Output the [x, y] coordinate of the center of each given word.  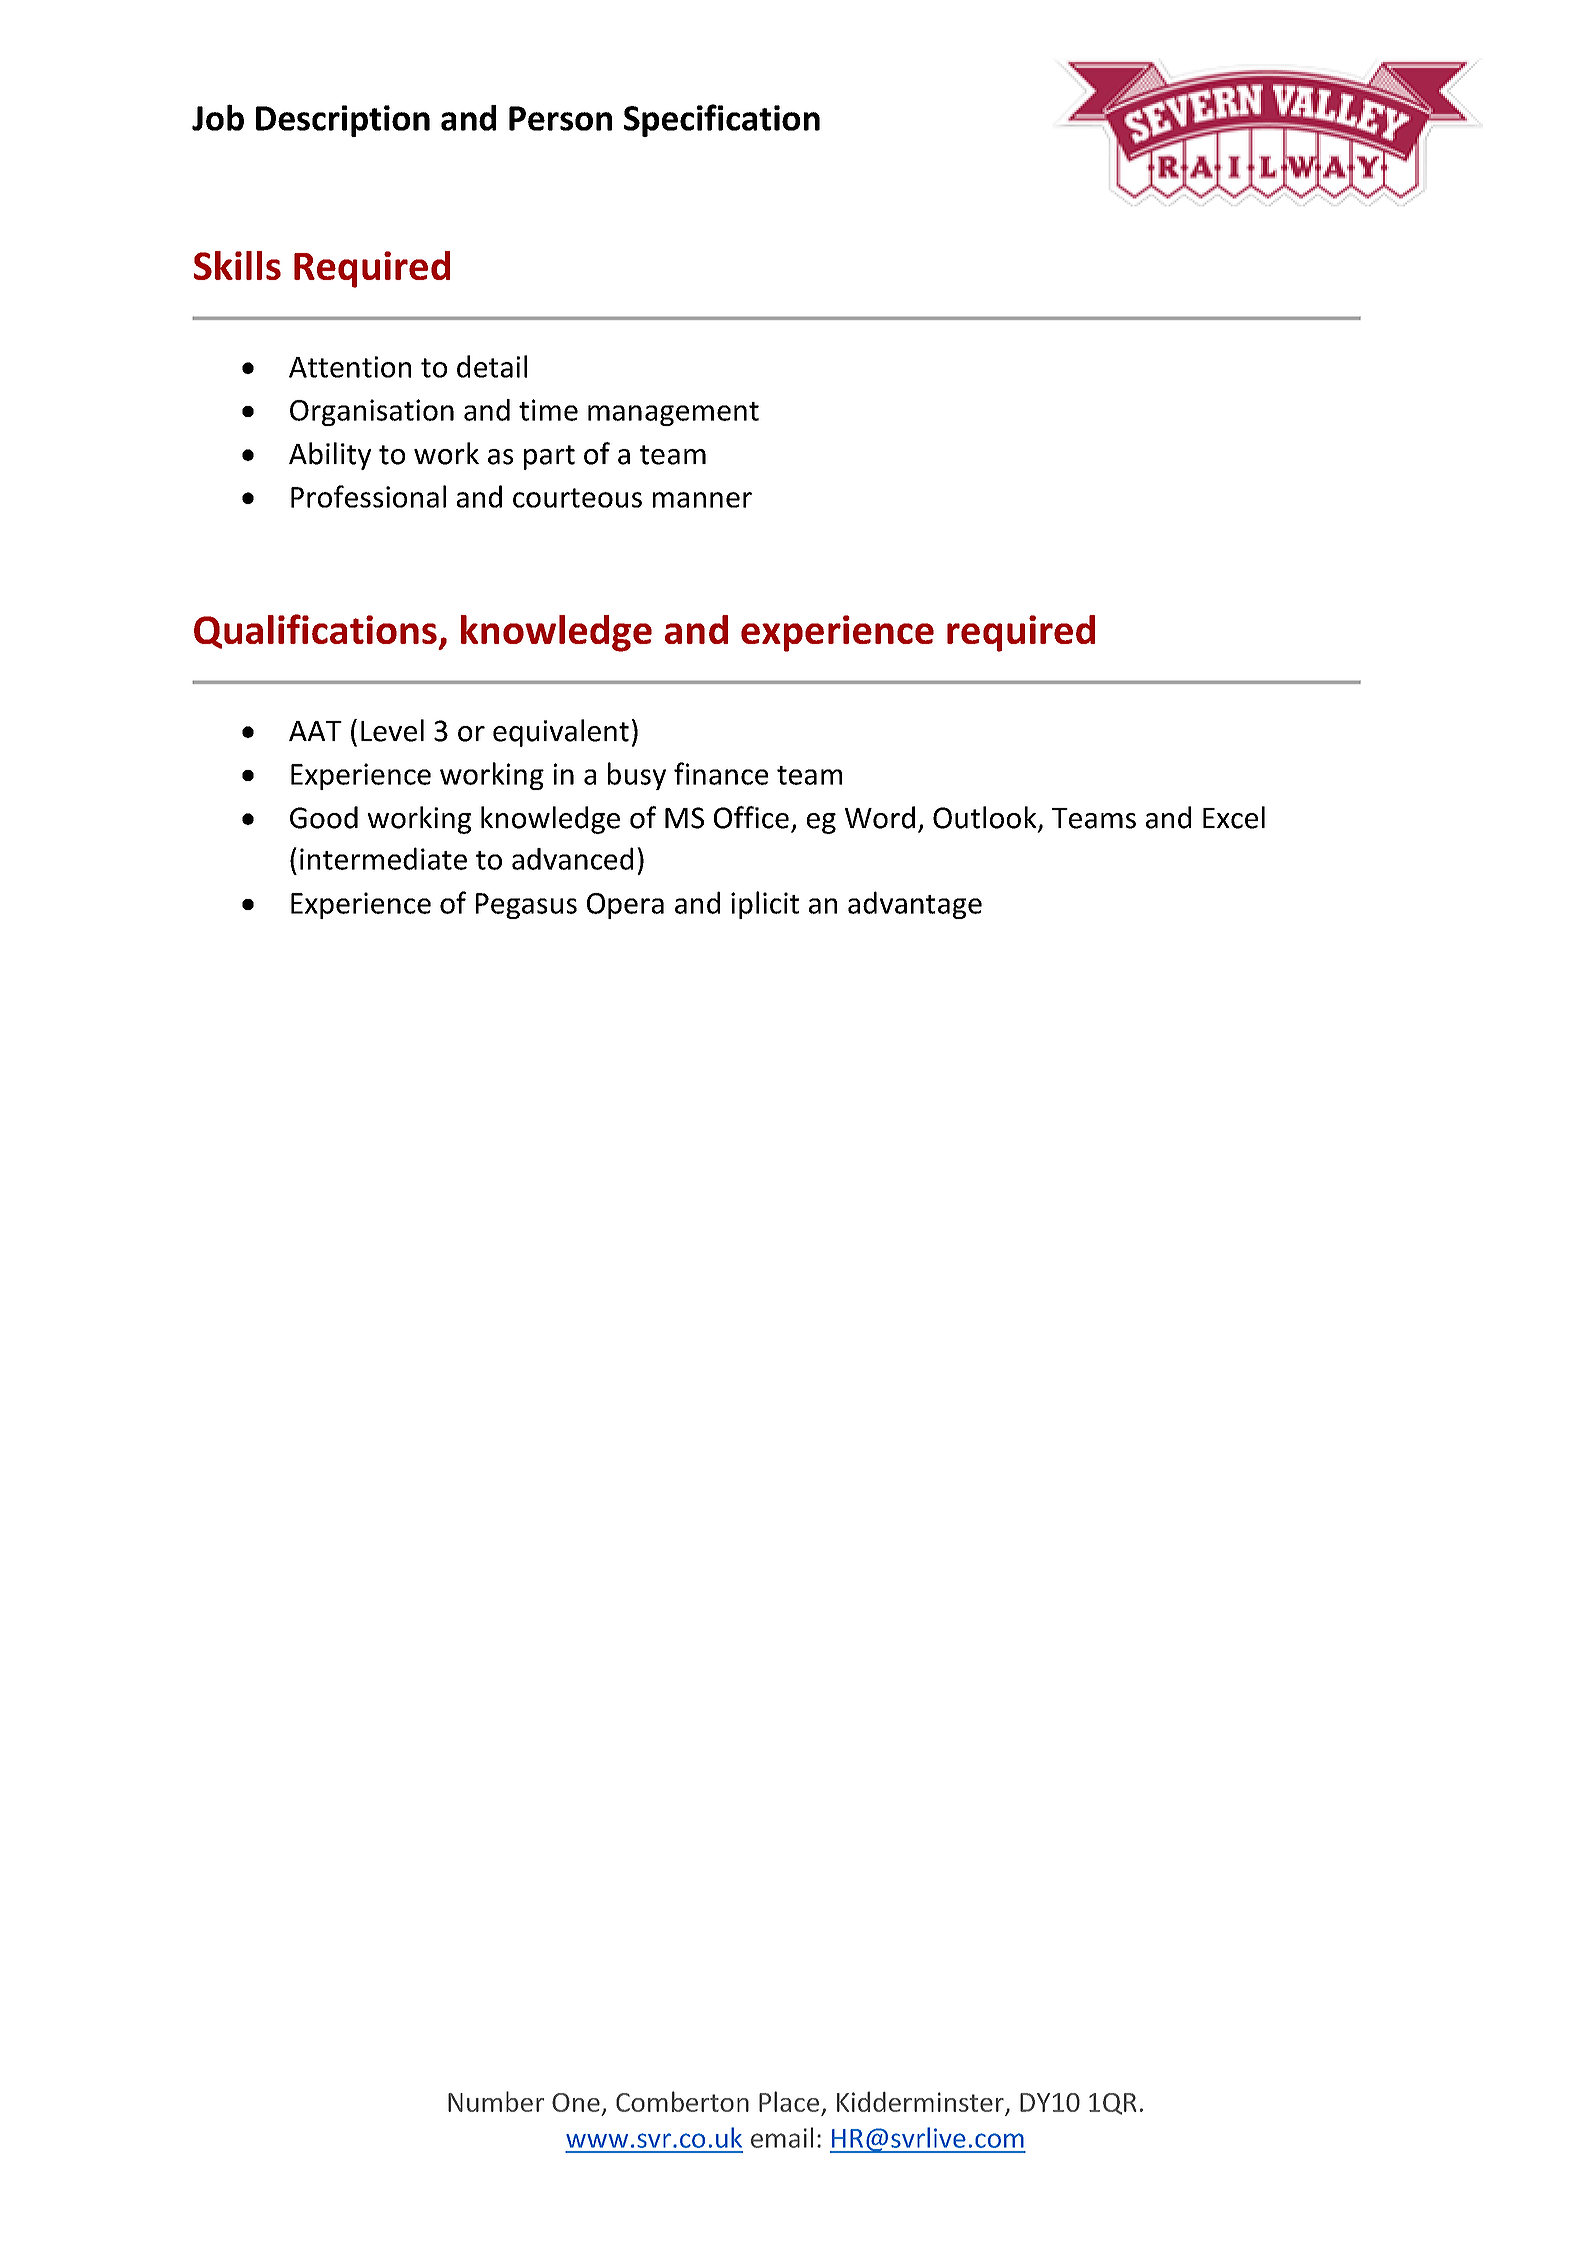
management [673, 414]
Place [789, 2101]
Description [343, 121]
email [782, 2137]
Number [496, 2101]
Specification [722, 120]
